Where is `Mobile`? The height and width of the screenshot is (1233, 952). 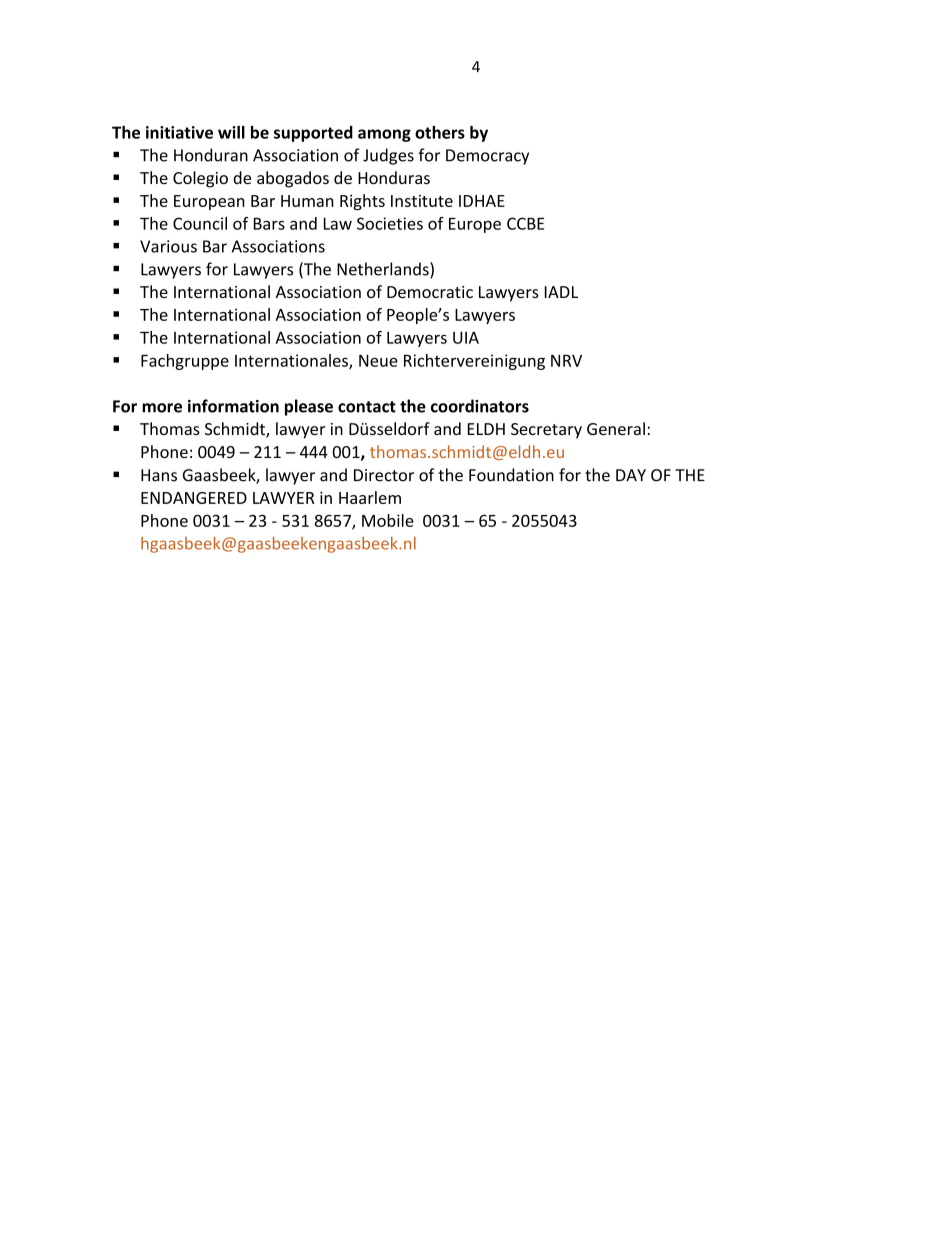
Mobile is located at coordinates (388, 520).
